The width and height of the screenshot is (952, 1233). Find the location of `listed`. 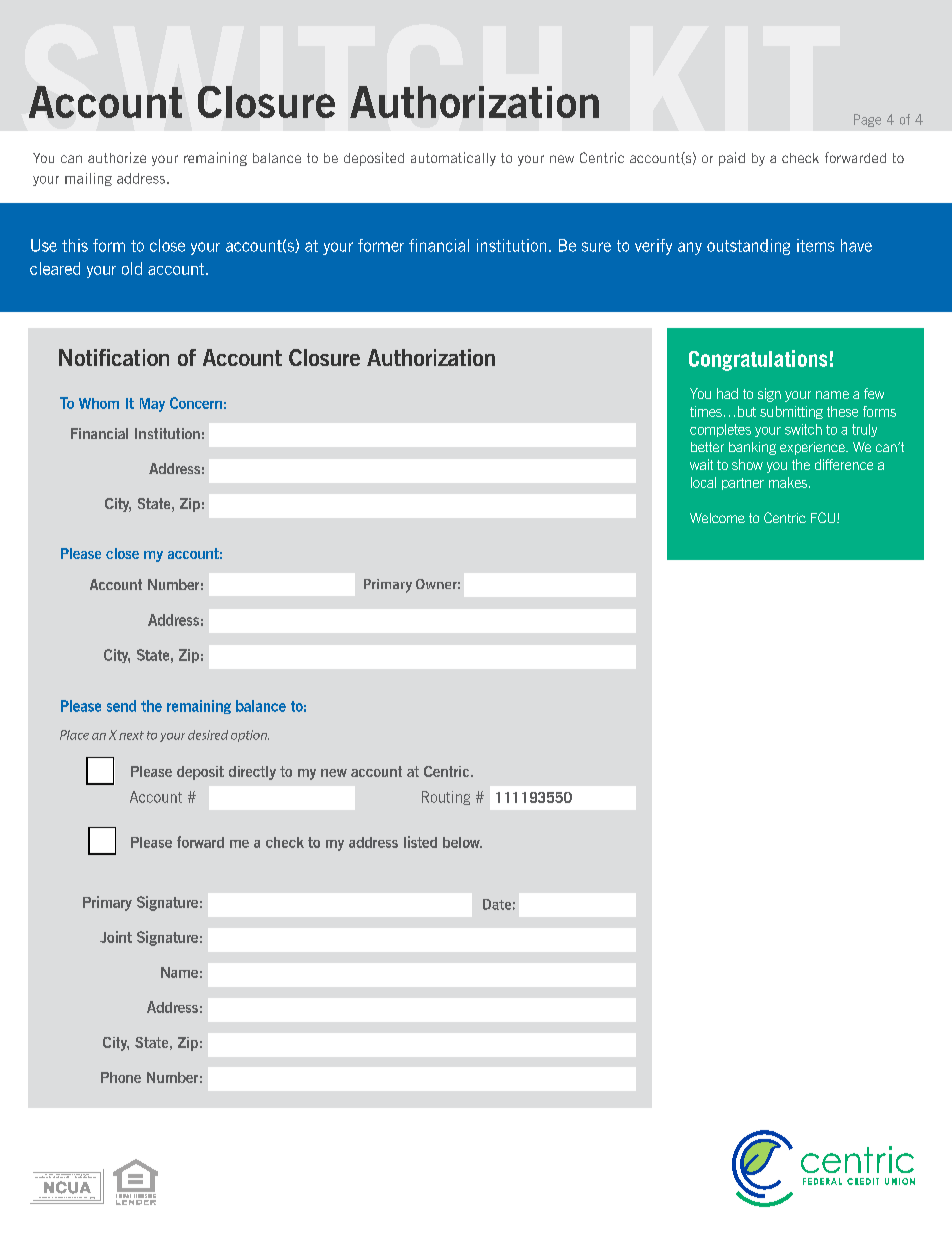

listed is located at coordinates (420, 842).
